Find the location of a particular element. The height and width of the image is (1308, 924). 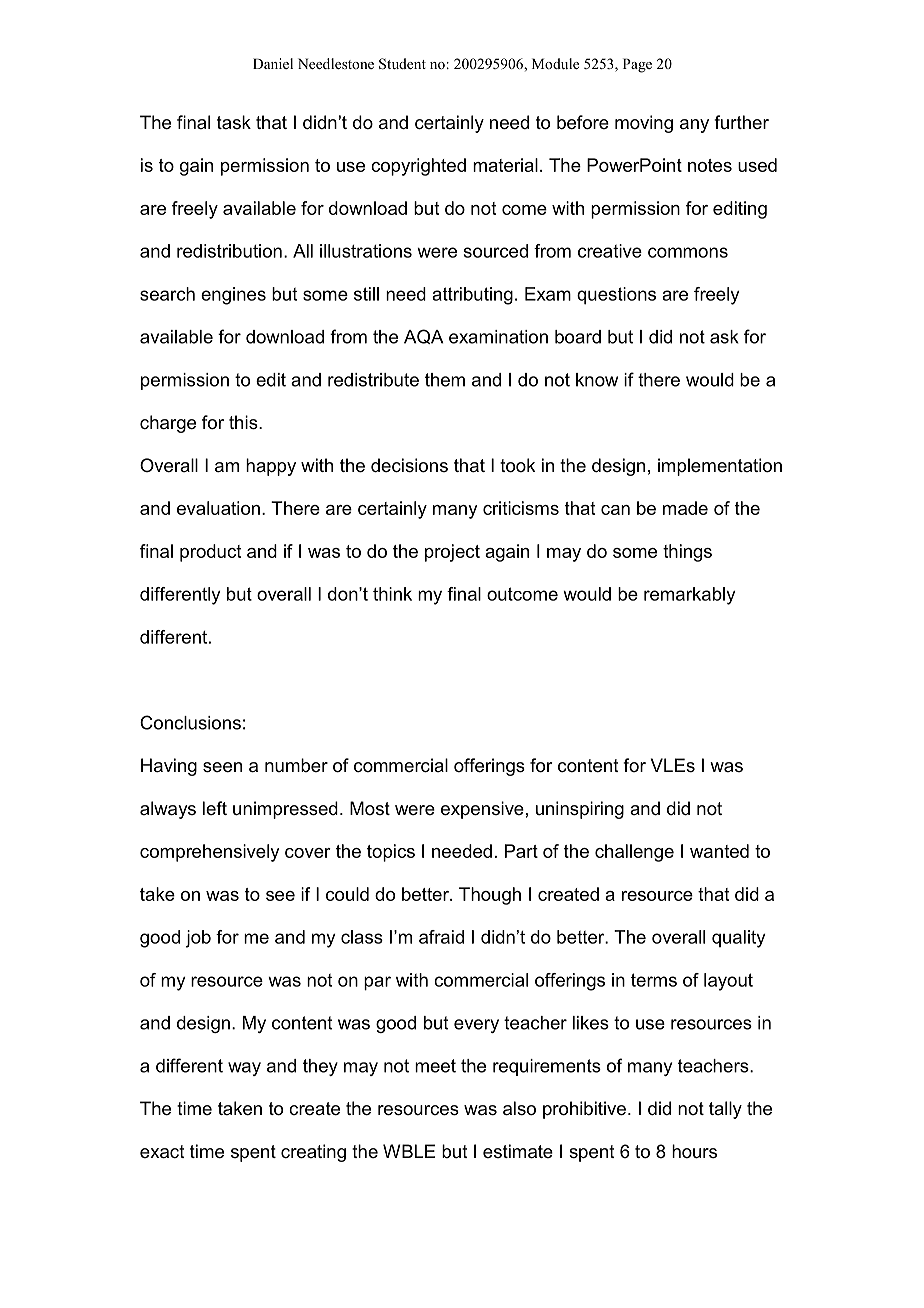

attributing is located at coordinates (472, 296).
